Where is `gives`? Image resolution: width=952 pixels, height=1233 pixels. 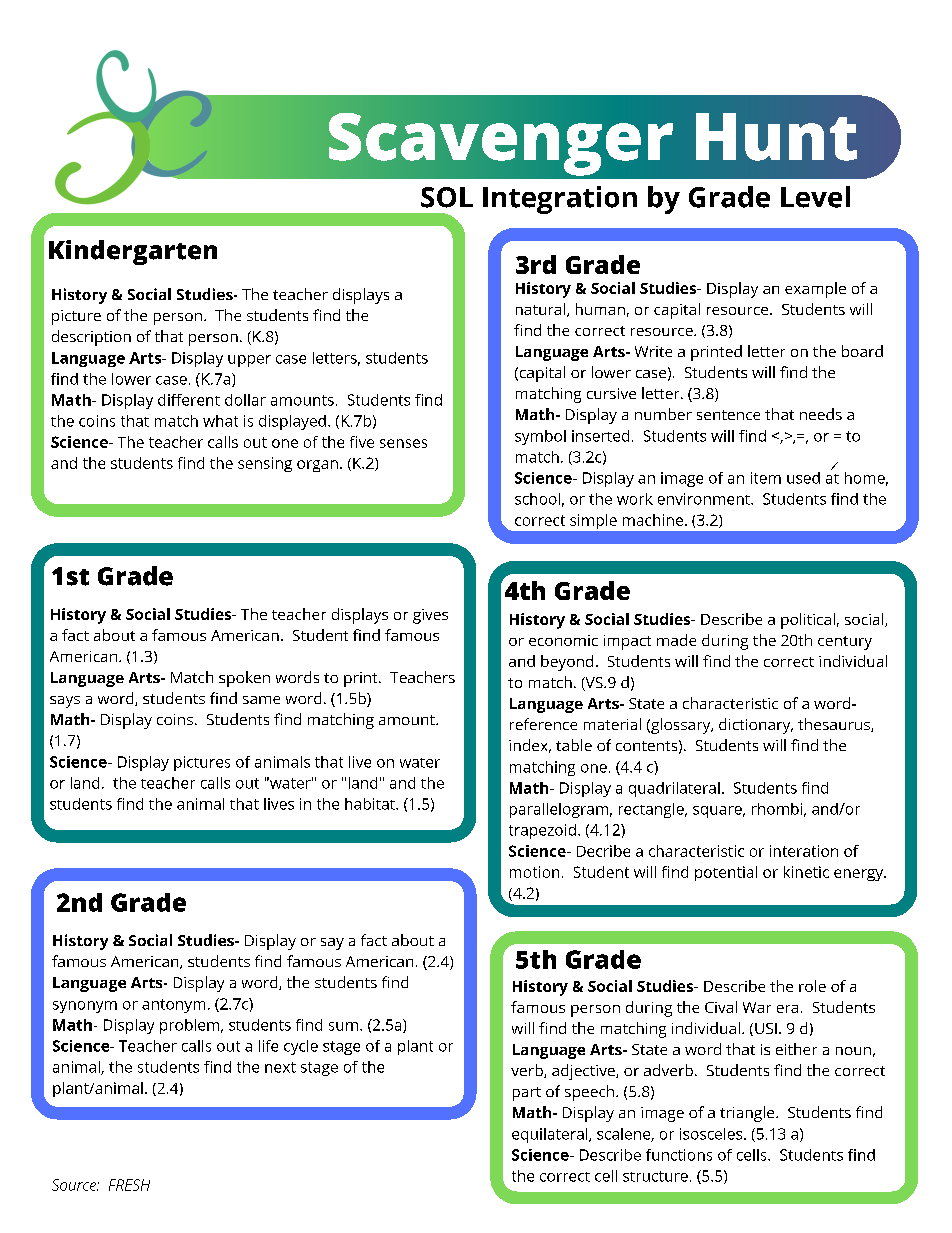 gives is located at coordinates (430, 616).
